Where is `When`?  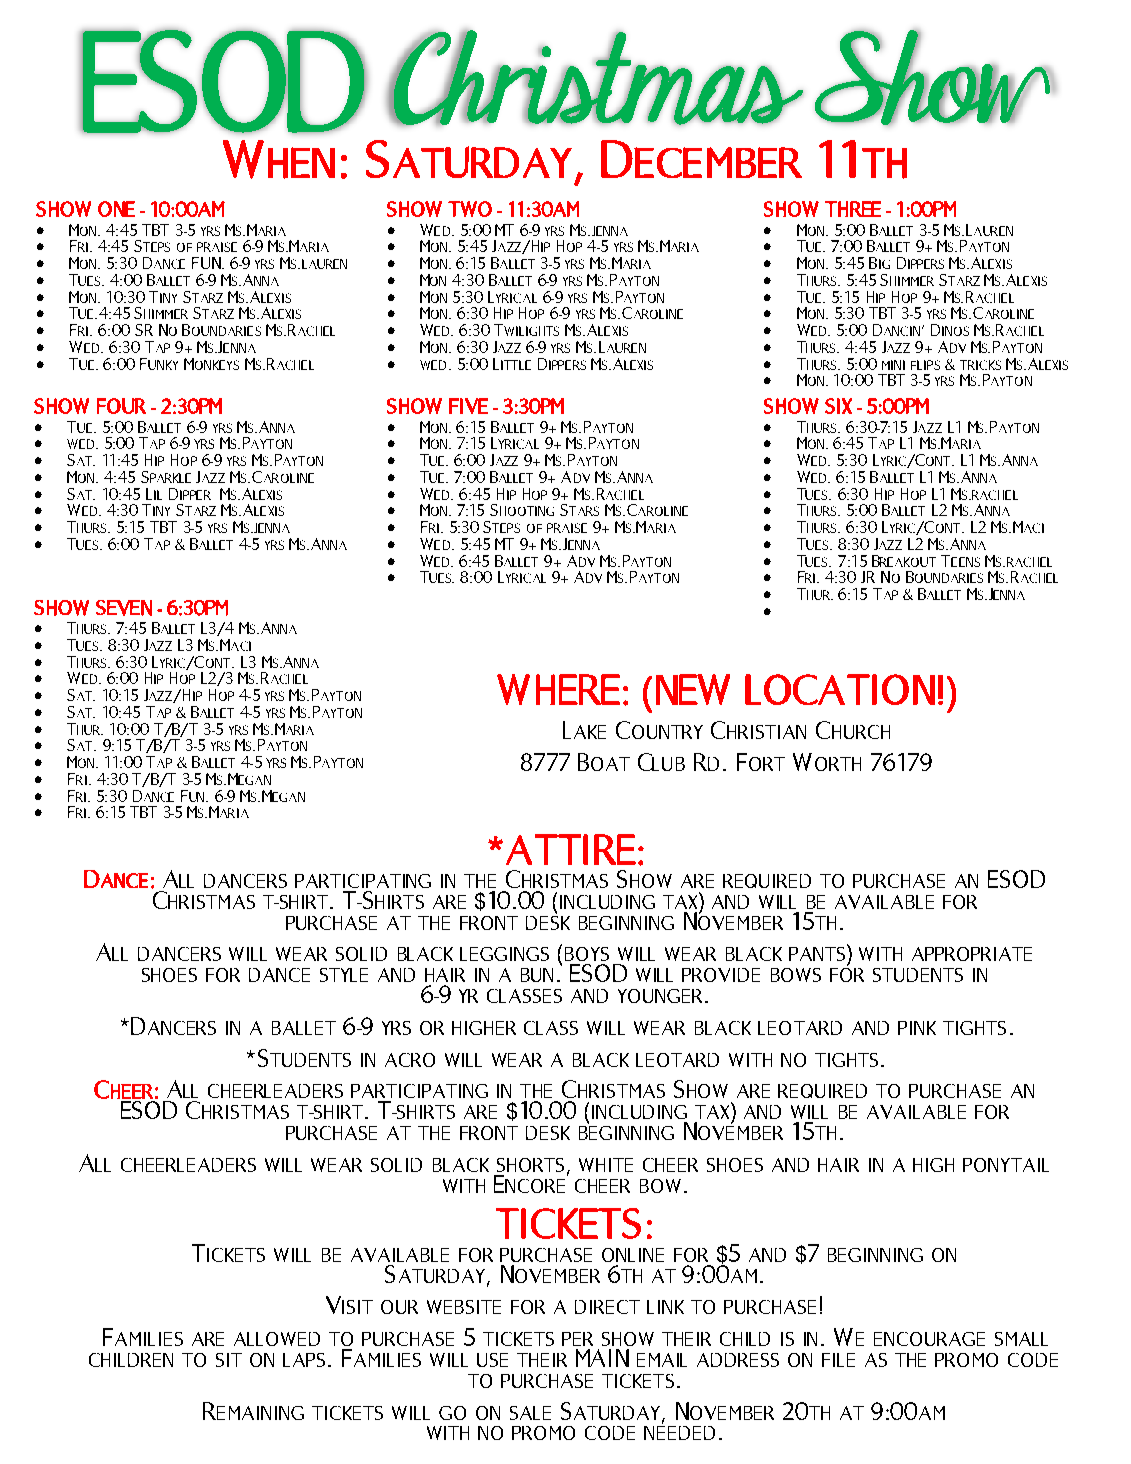
When is located at coordinates (279, 159).
